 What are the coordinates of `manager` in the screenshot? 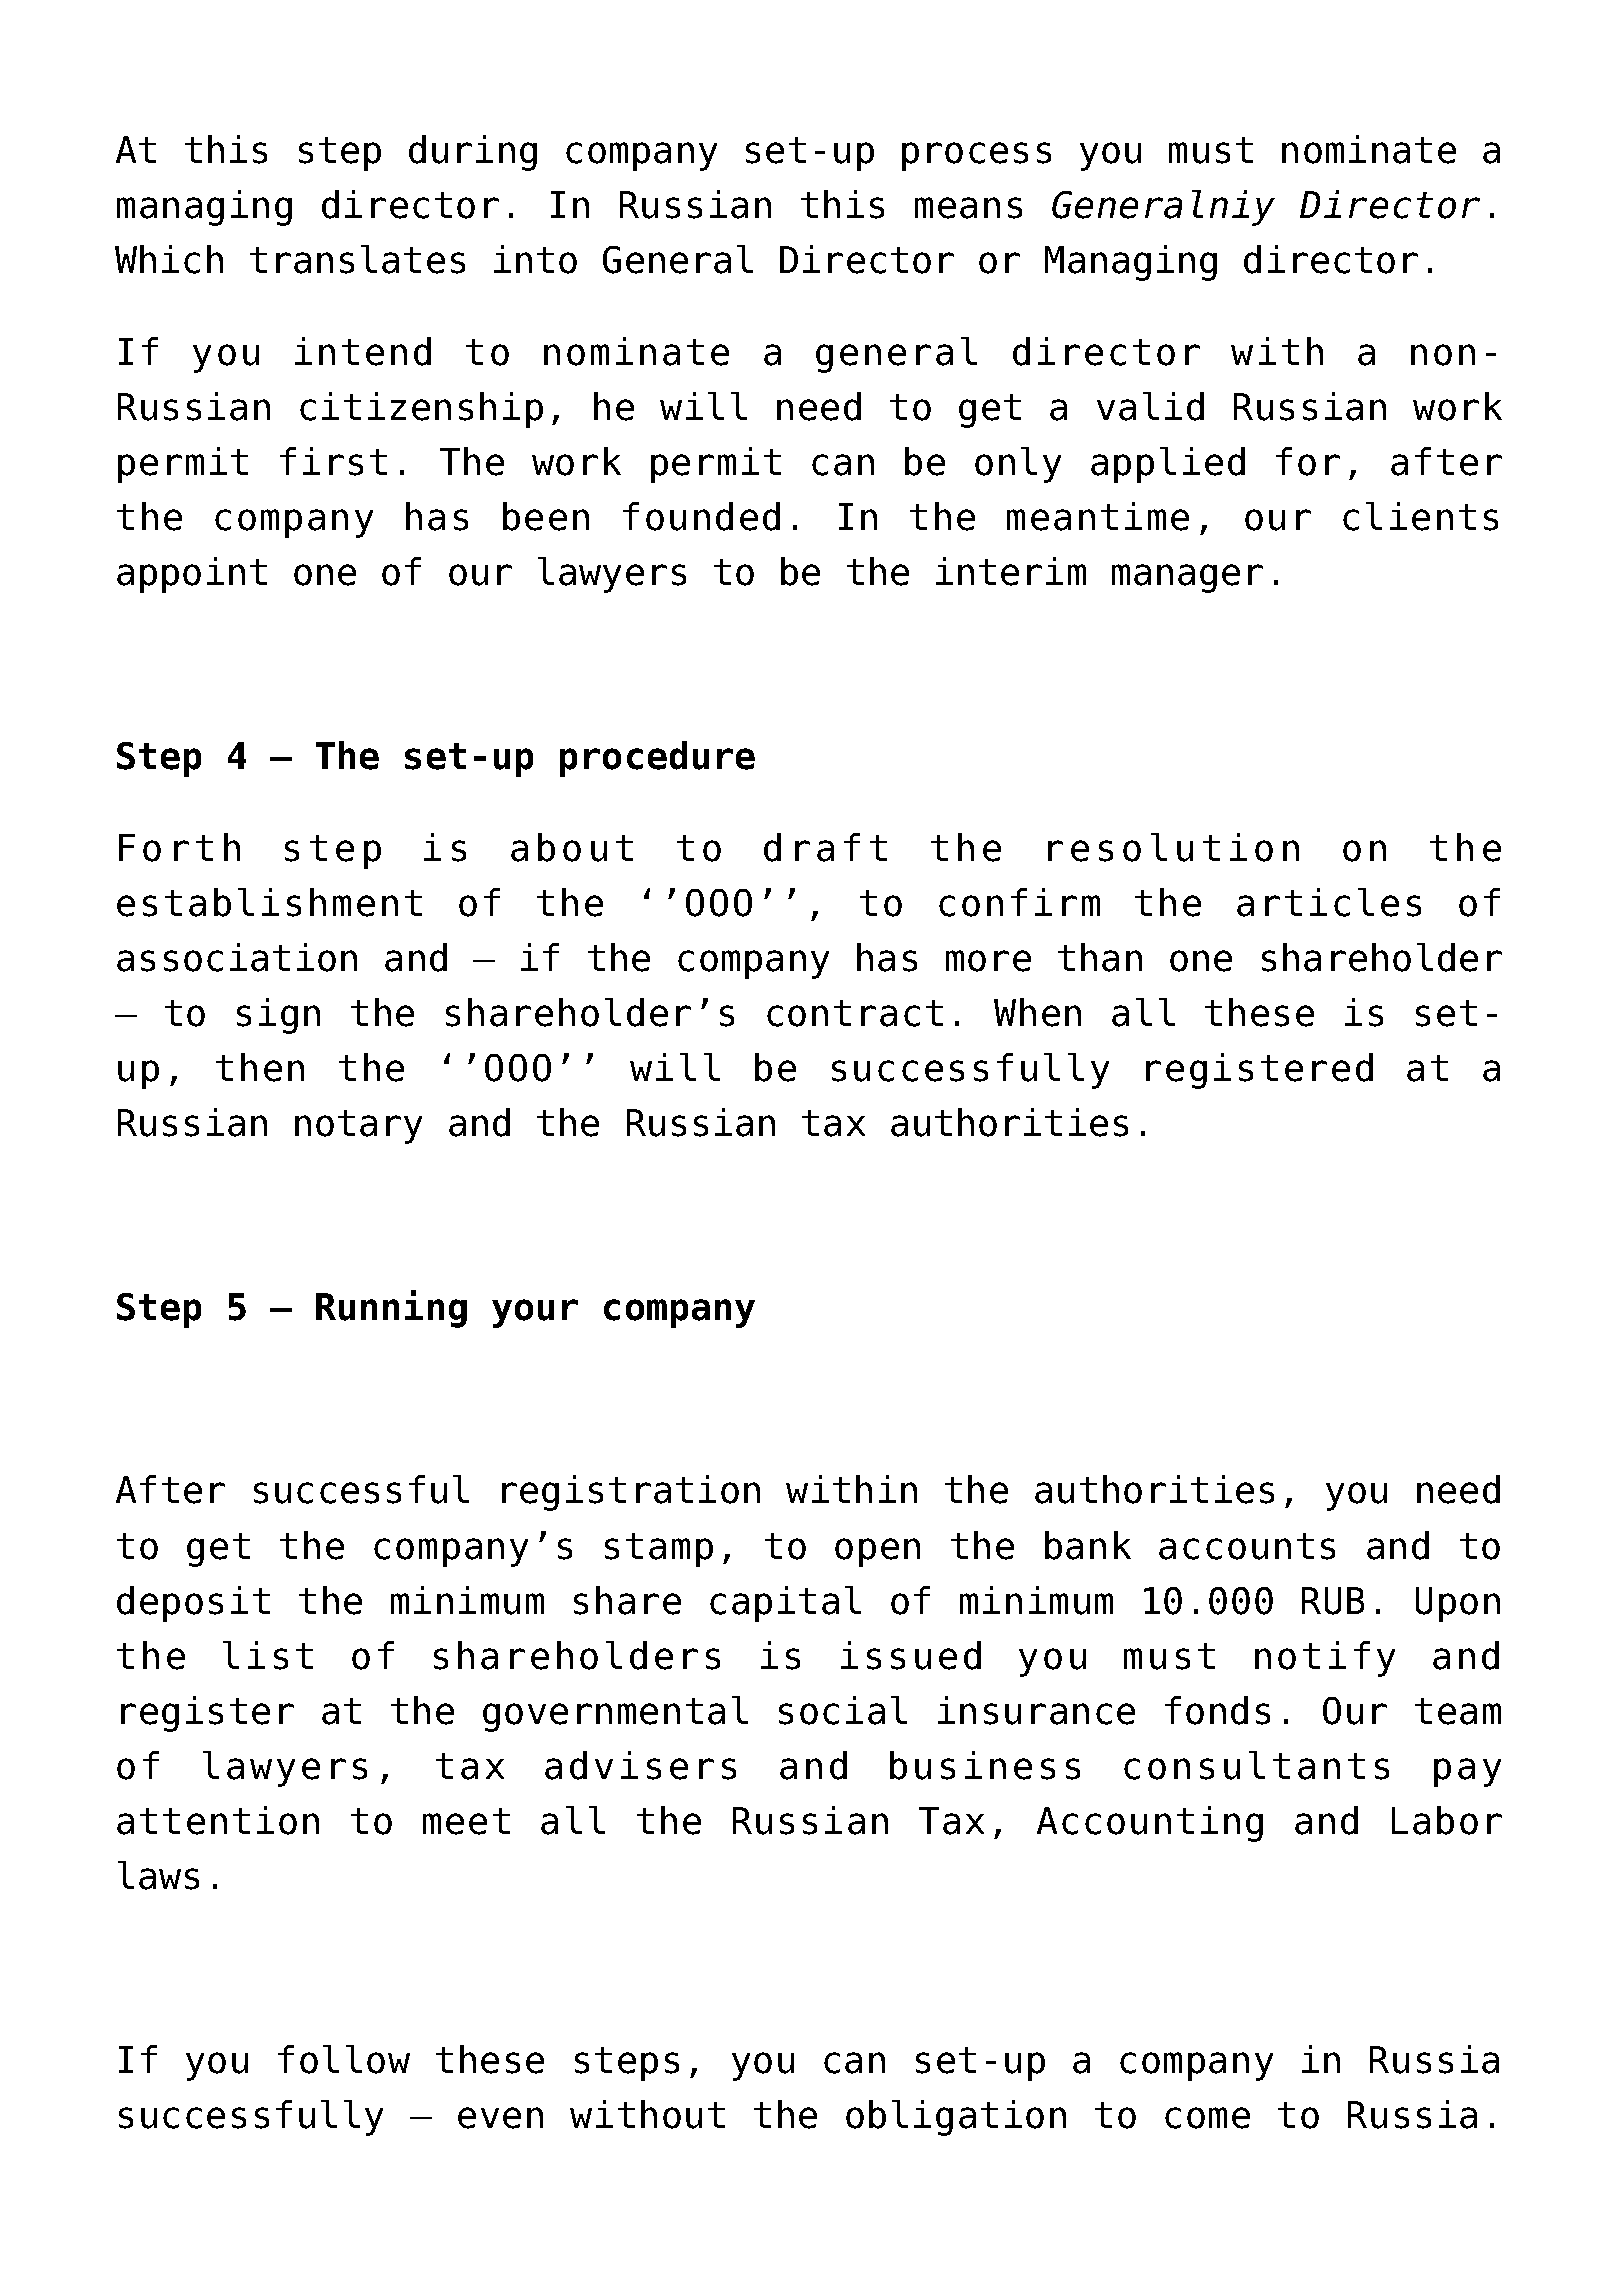 It's located at (1187, 578).
